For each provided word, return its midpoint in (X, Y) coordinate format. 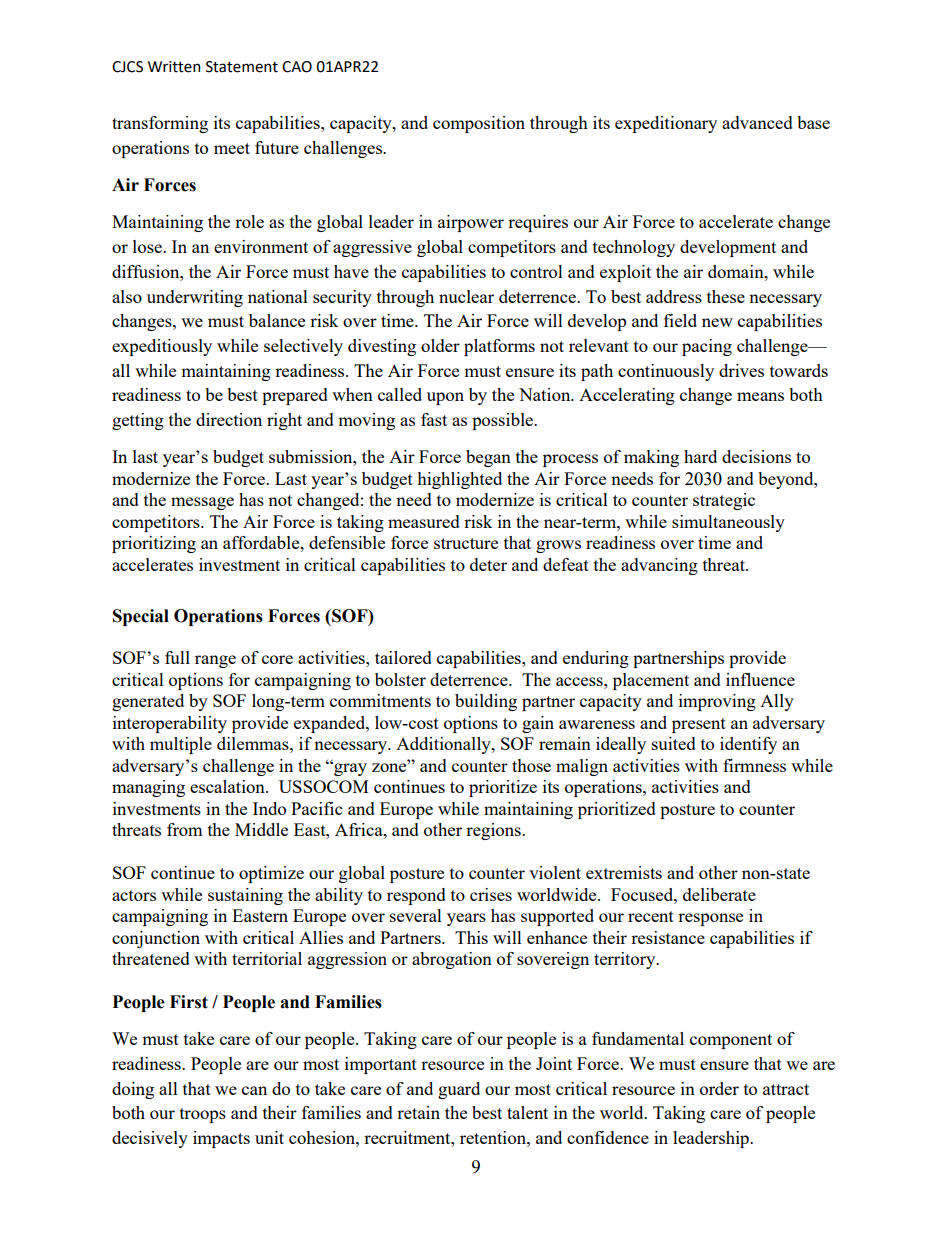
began (488, 458)
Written (174, 67)
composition (479, 124)
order (719, 1088)
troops (203, 1115)
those (531, 765)
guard (459, 1090)
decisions (756, 456)
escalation (228, 786)
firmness (754, 765)
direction (229, 419)
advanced (757, 122)
